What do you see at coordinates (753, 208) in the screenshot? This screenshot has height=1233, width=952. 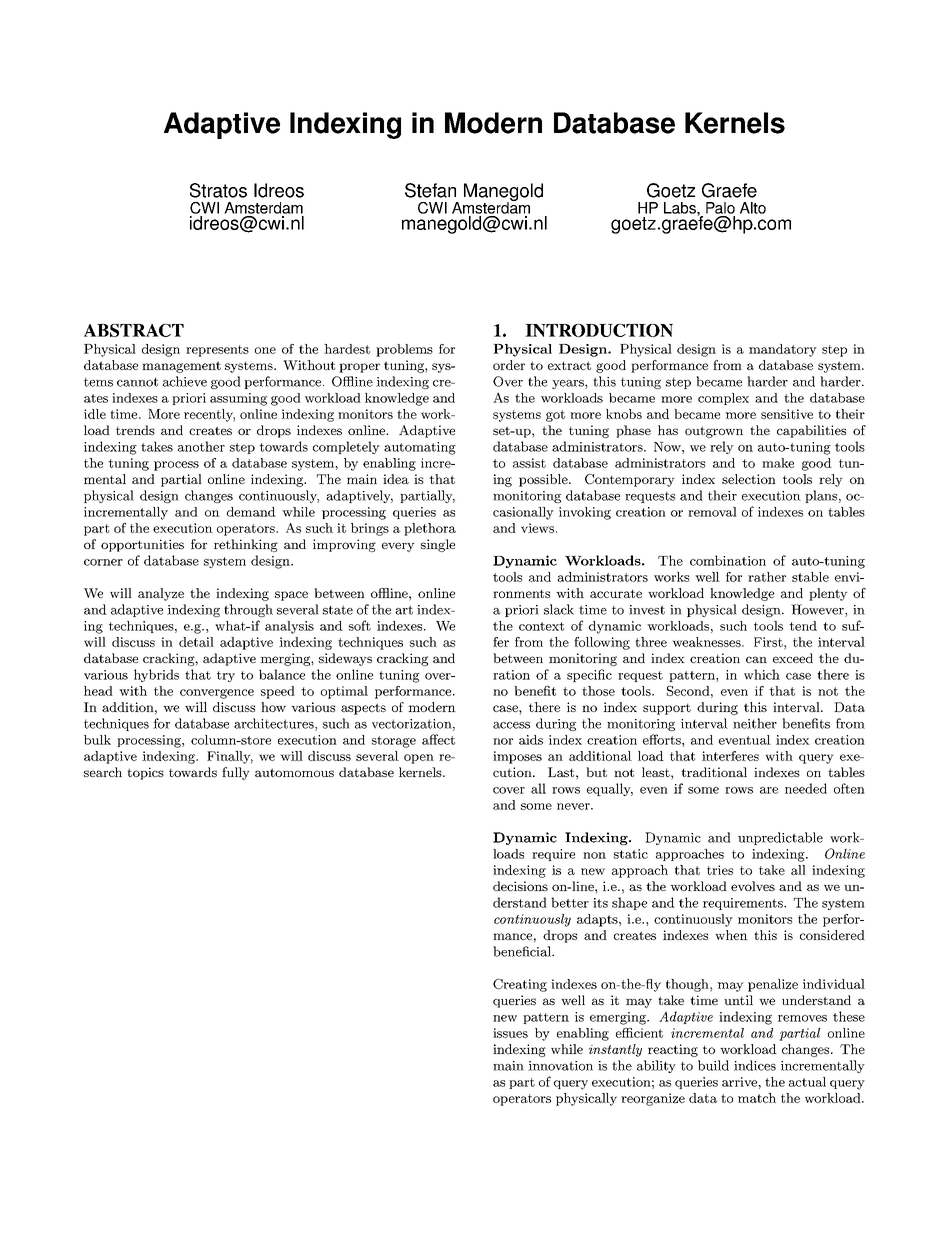 I see `Alto` at bounding box center [753, 208].
